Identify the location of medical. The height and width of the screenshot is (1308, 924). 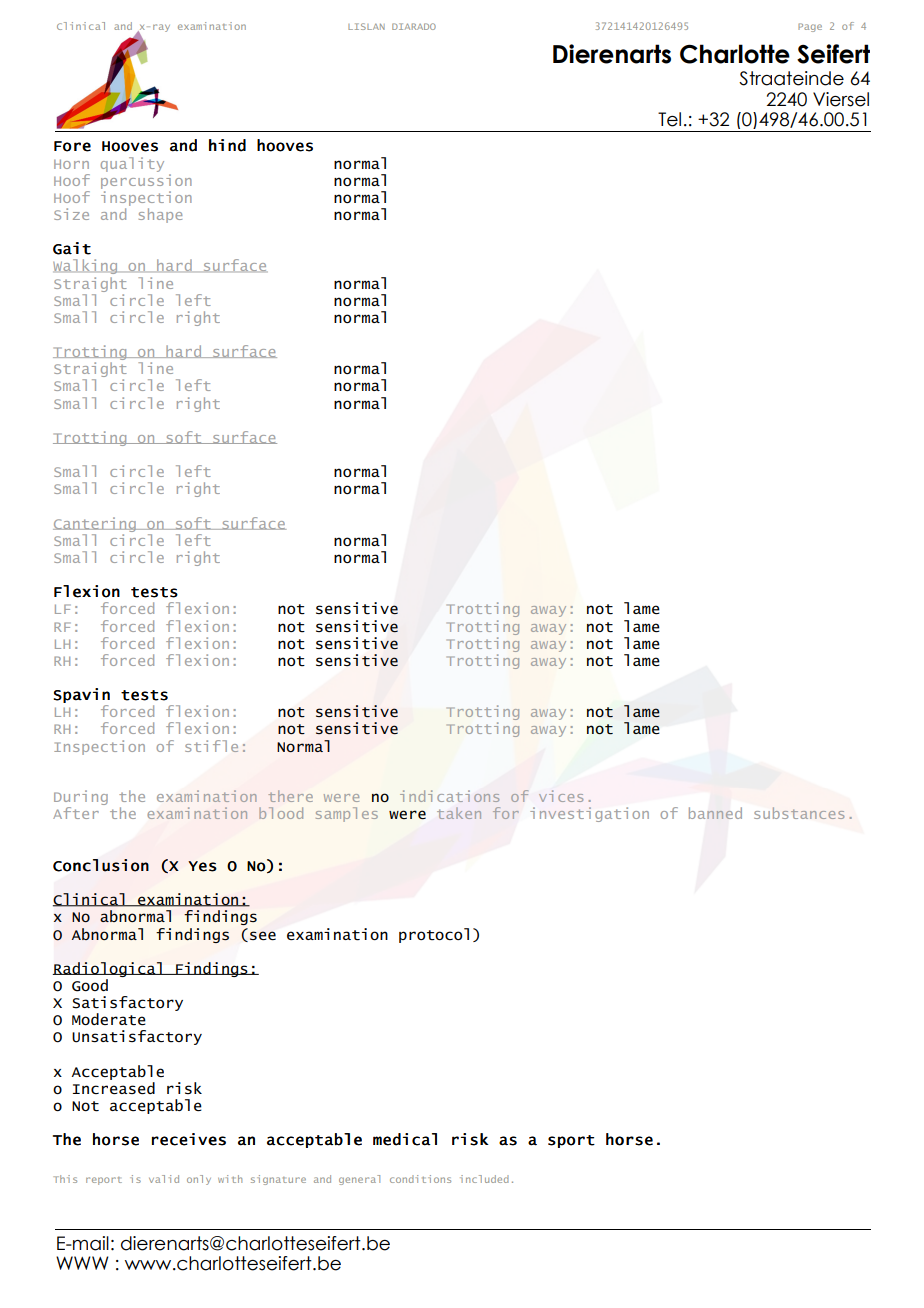
(405, 1139).
